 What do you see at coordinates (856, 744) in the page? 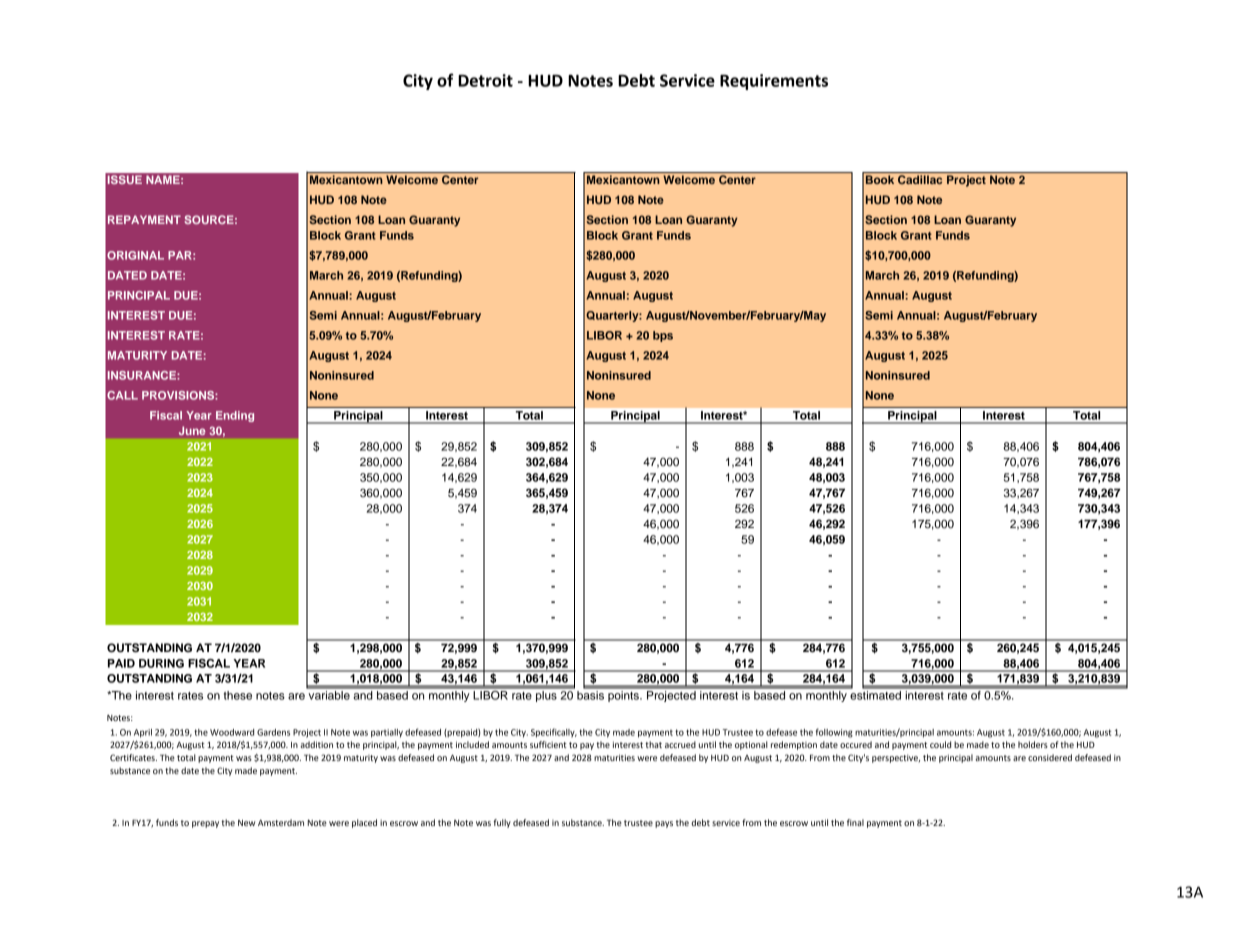
I see `occured` at bounding box center [856, 744].
